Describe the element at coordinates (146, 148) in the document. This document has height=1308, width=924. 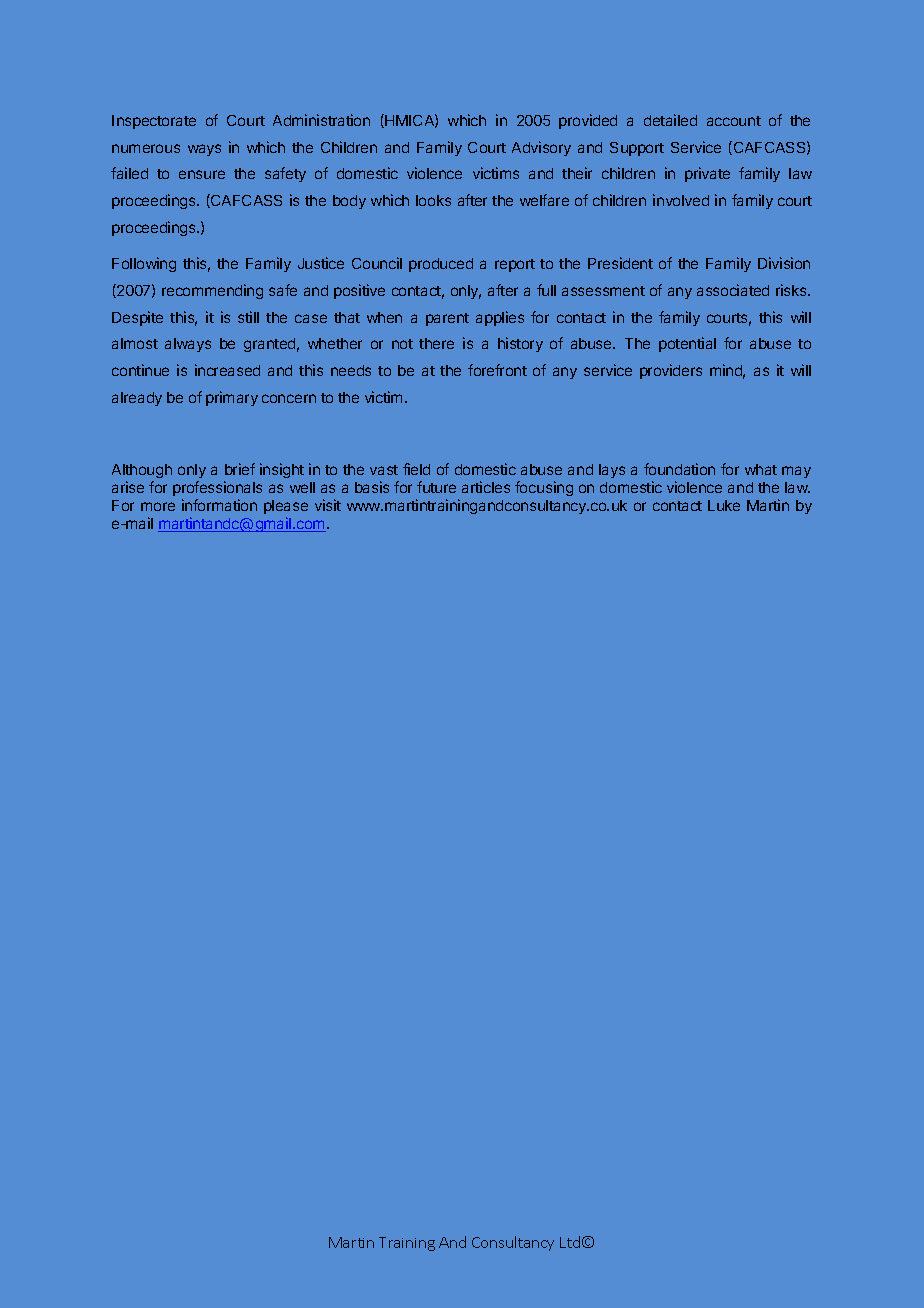
I see `numerous` at that location.
